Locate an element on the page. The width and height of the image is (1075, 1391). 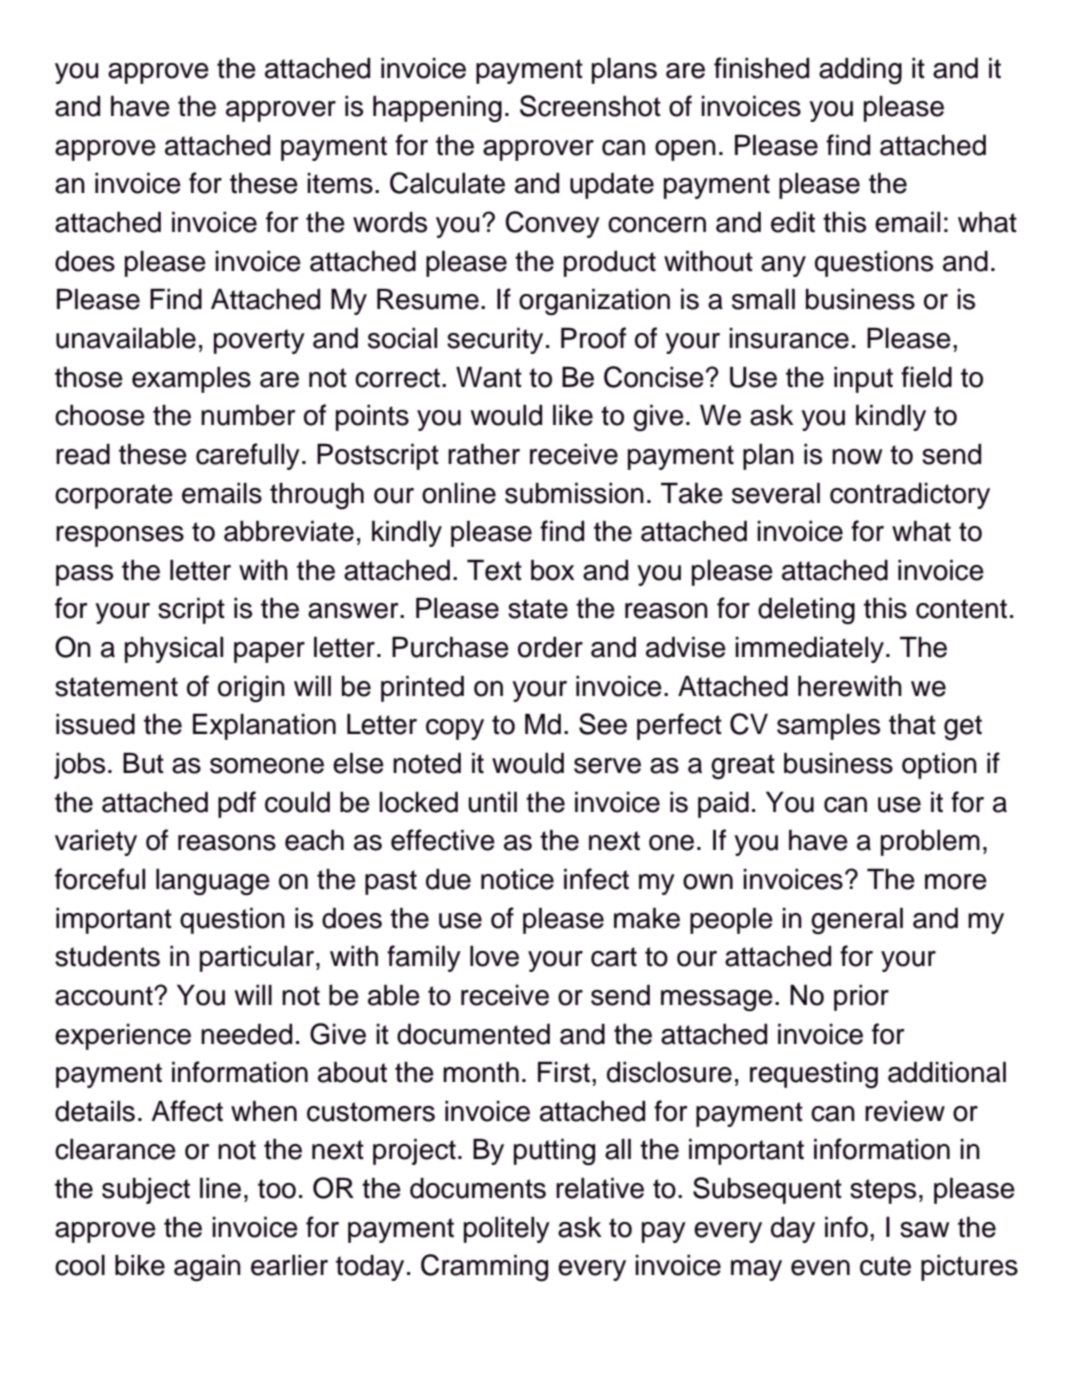
items is located at coordinates (340, 183).
